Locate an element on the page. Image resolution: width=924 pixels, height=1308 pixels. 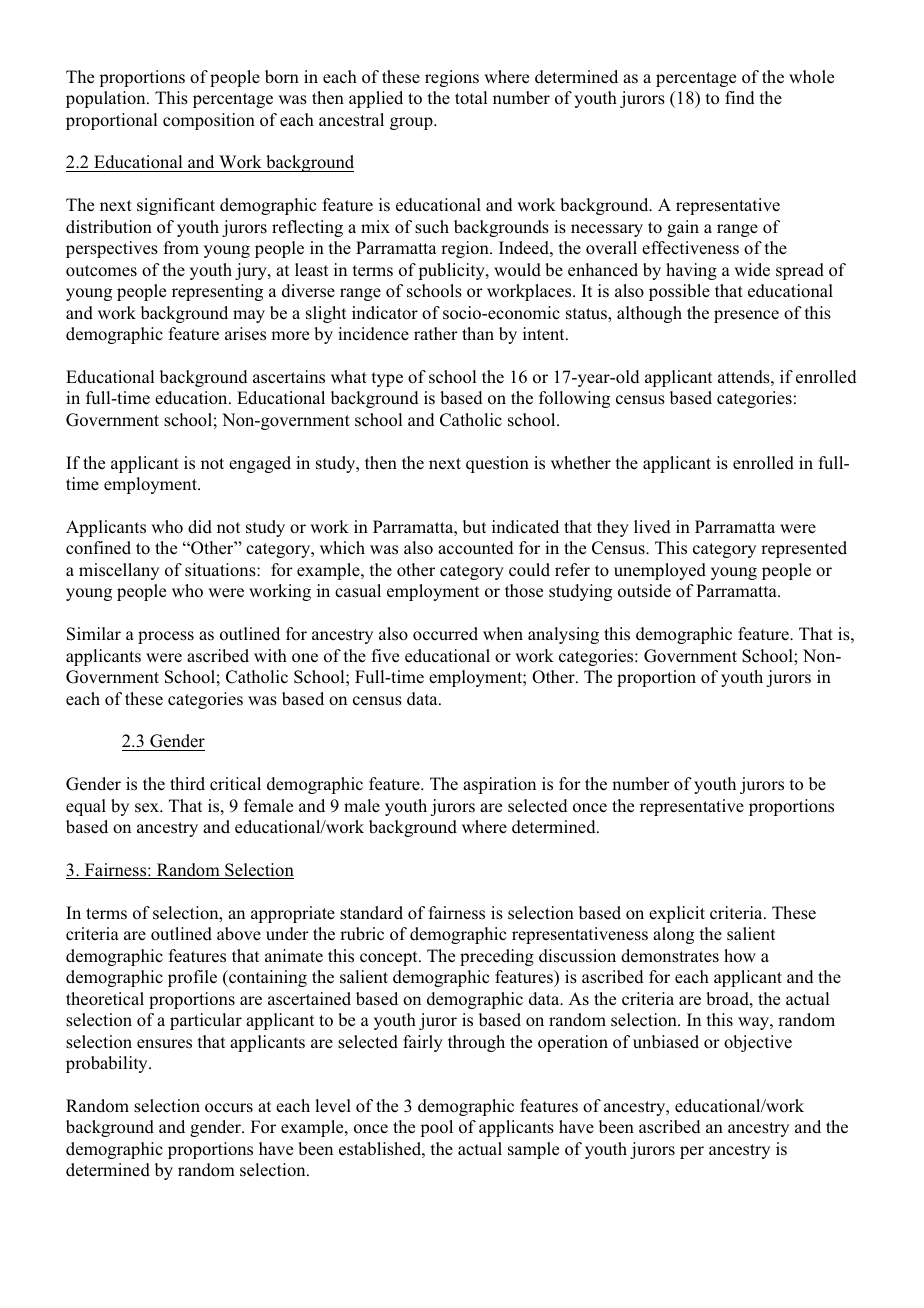
process is located at coordinates (166, 637).
